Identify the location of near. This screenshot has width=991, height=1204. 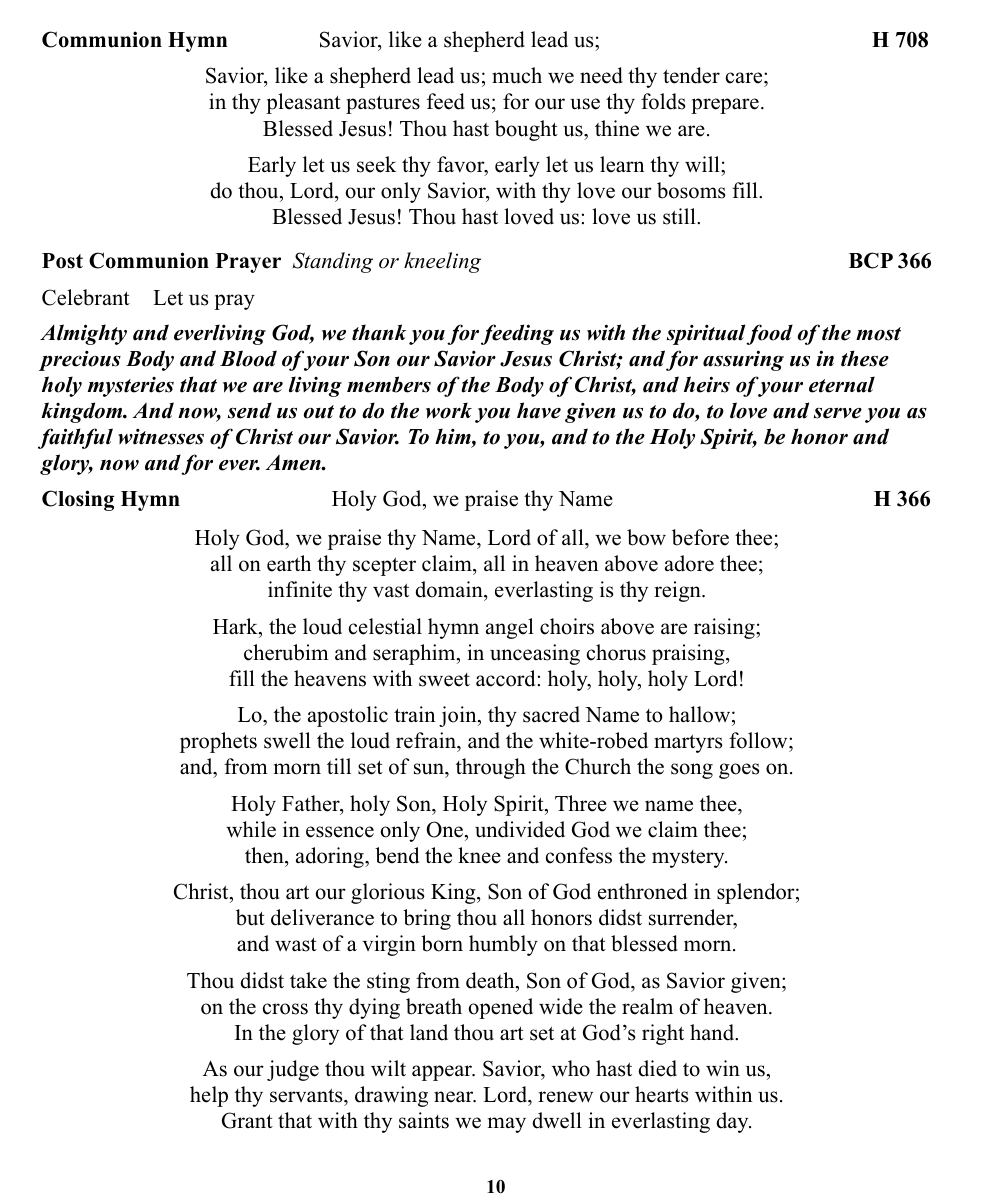
(455, 1097).
